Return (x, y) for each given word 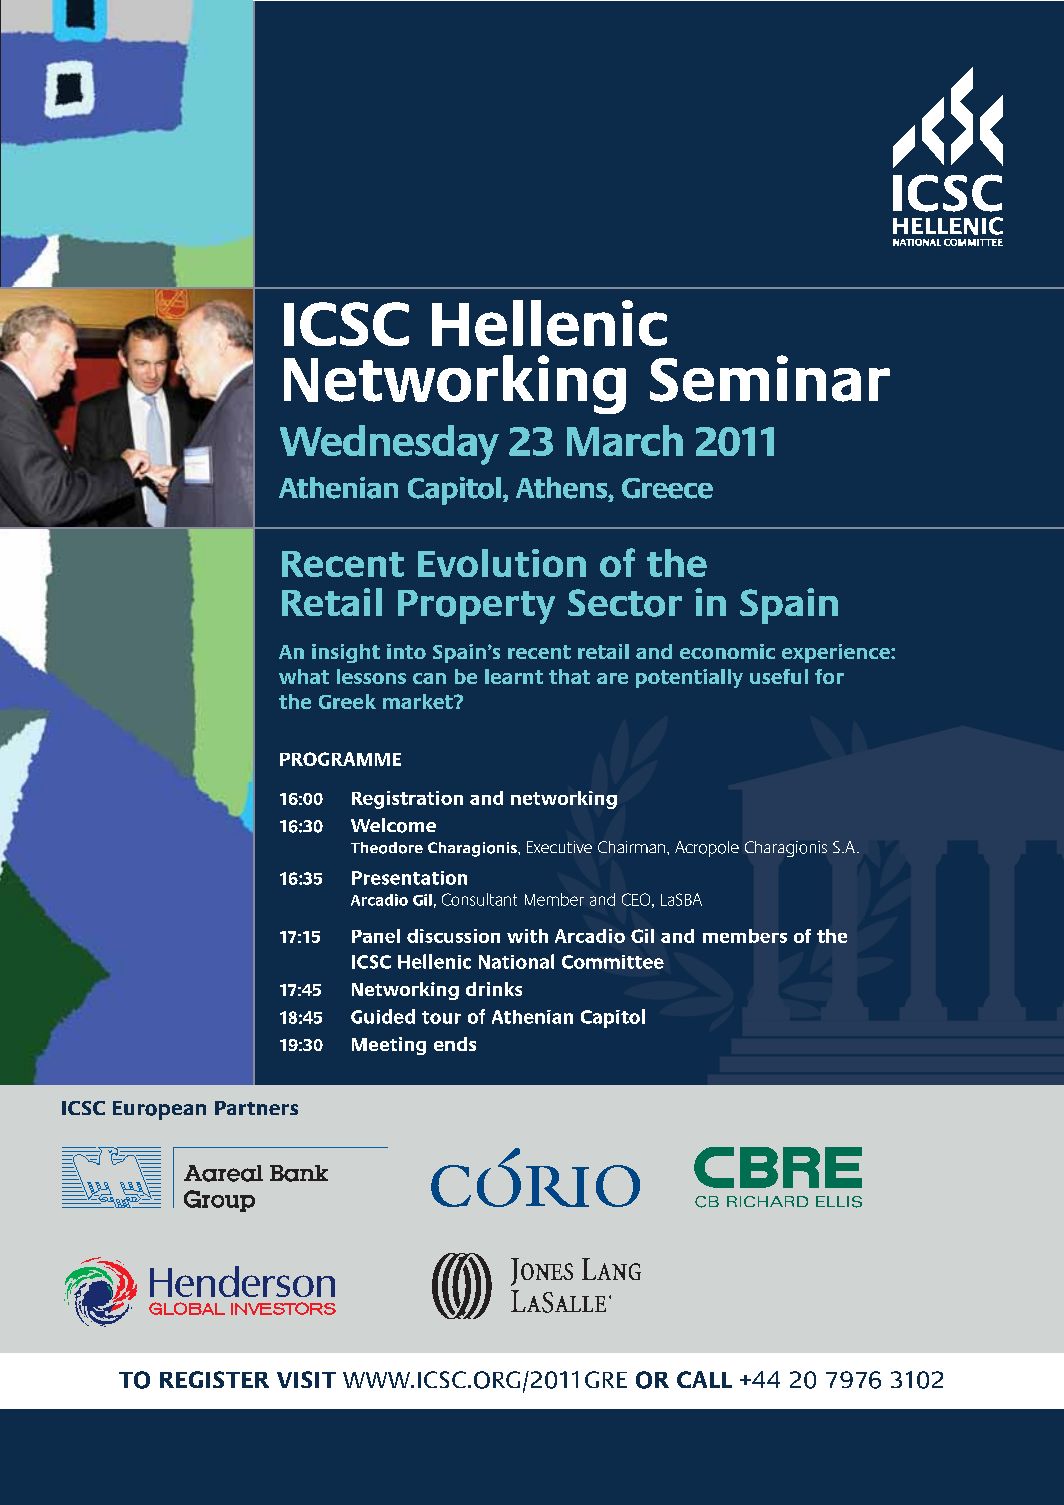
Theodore (387, 848)
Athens (563, 489)
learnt (514, 676)
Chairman (633, 847)
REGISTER (214, 1379)
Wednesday (389, 445)
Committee (613, 962)
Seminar (770, 378)
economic (727, 651)
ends (455, 1044)
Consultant (479, 899)
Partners (256, 1108)
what (304, 676)
